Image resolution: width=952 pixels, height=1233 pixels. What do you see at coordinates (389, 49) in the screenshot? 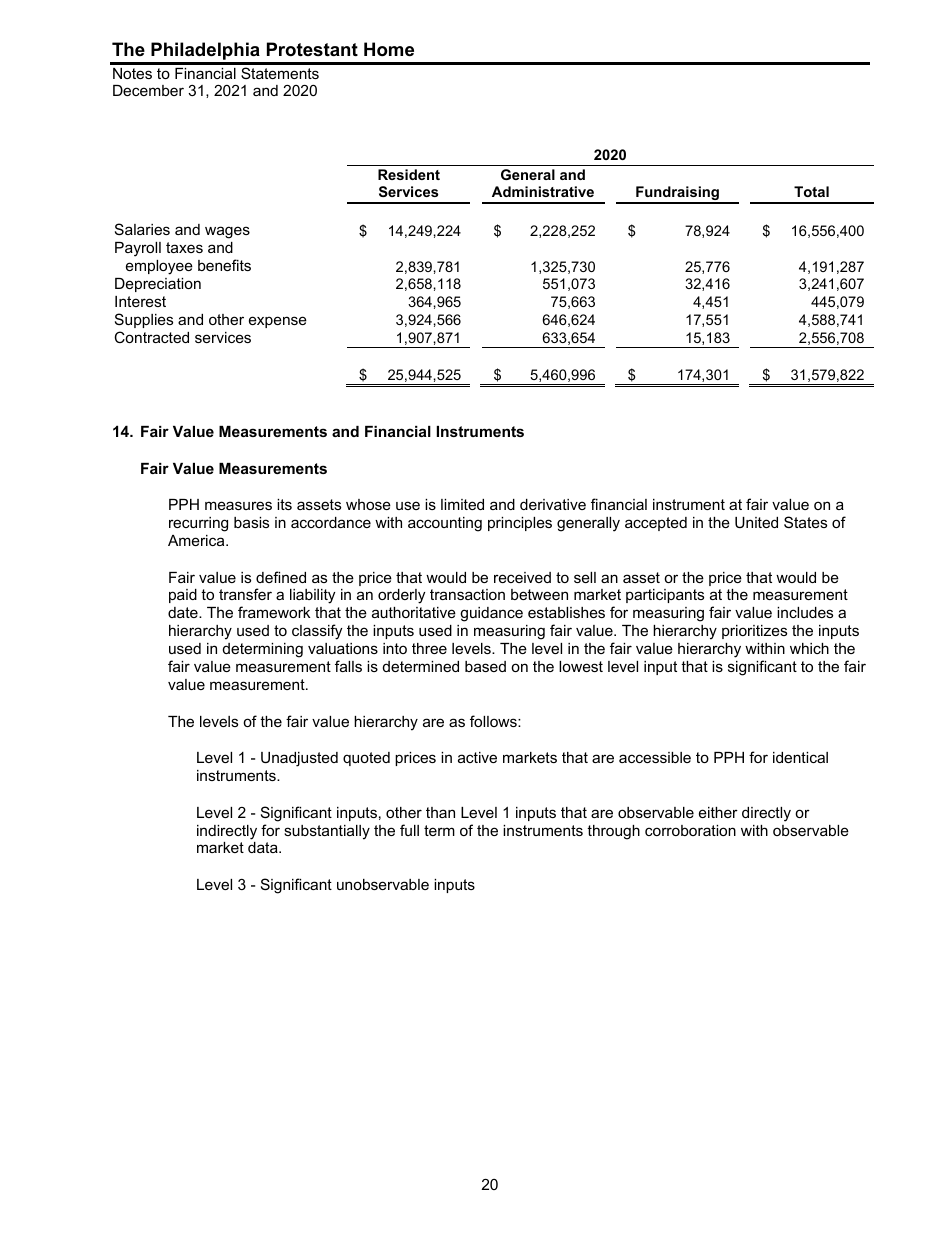
I see `Home` at bounding box center [389, 49].
